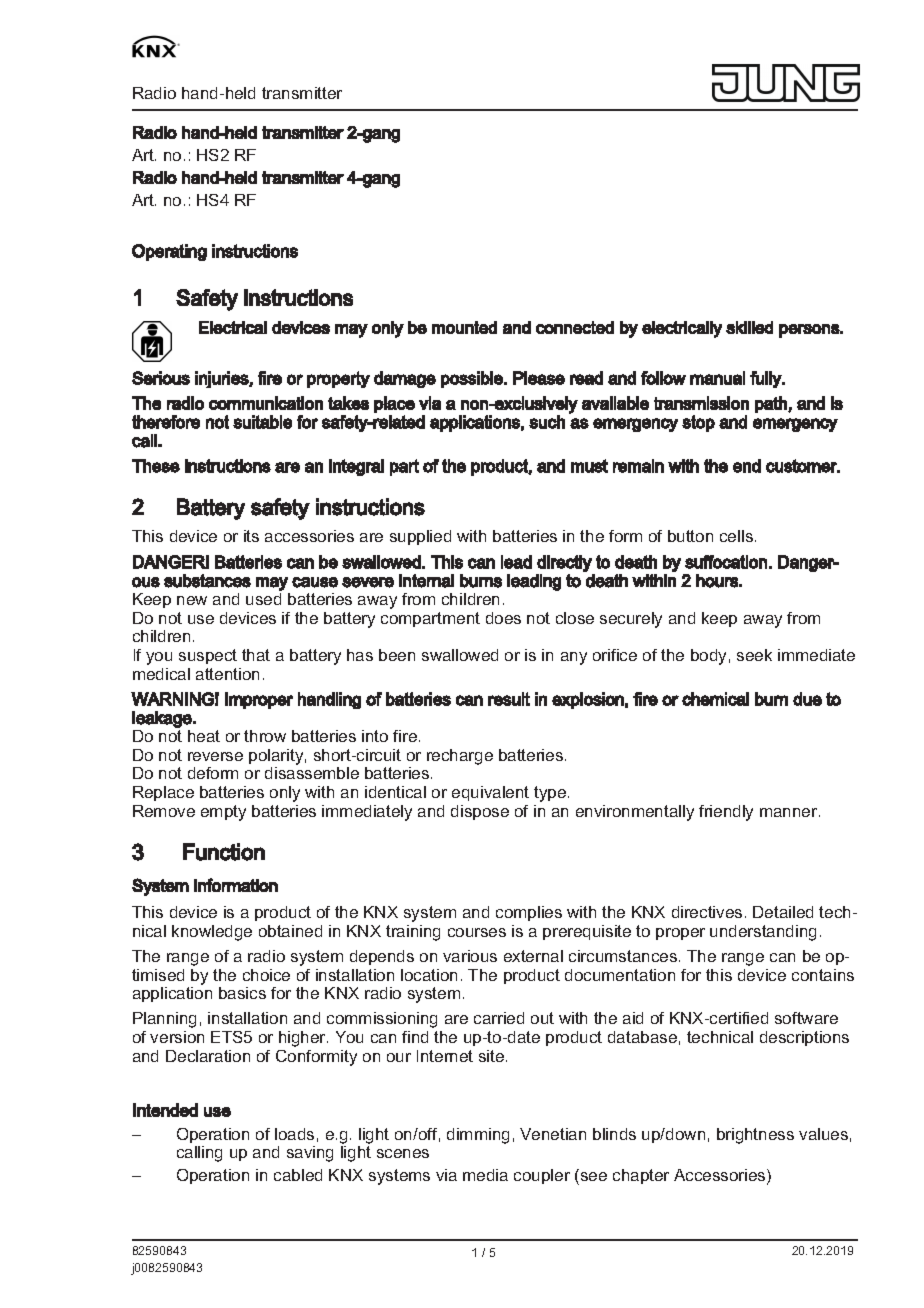 This screenshot has width=924, height=1308. What do you see at coordinates (263, 599) in the screenshot?
I see `used` at bounding box center [263, 599].
